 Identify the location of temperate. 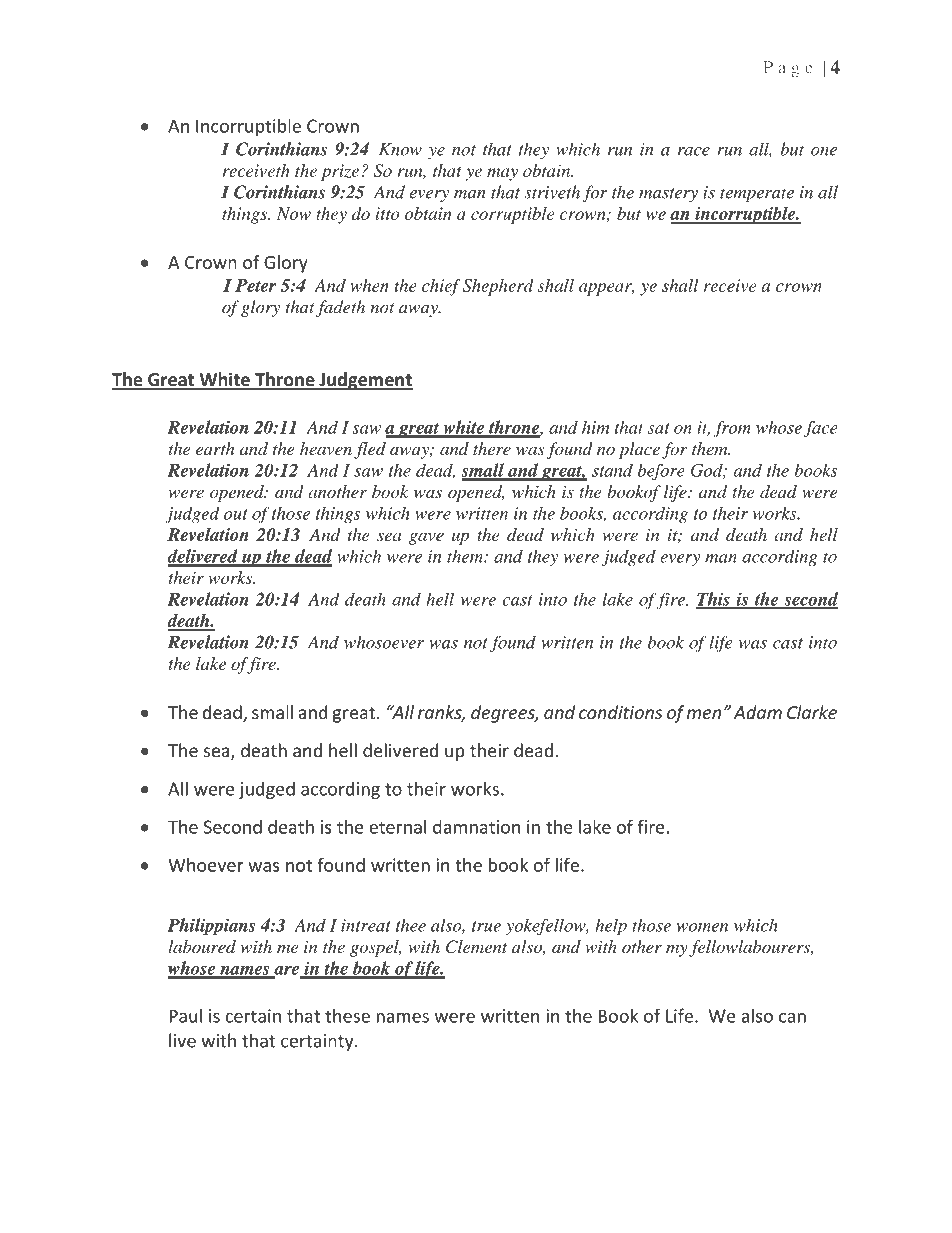
(757, 195).
